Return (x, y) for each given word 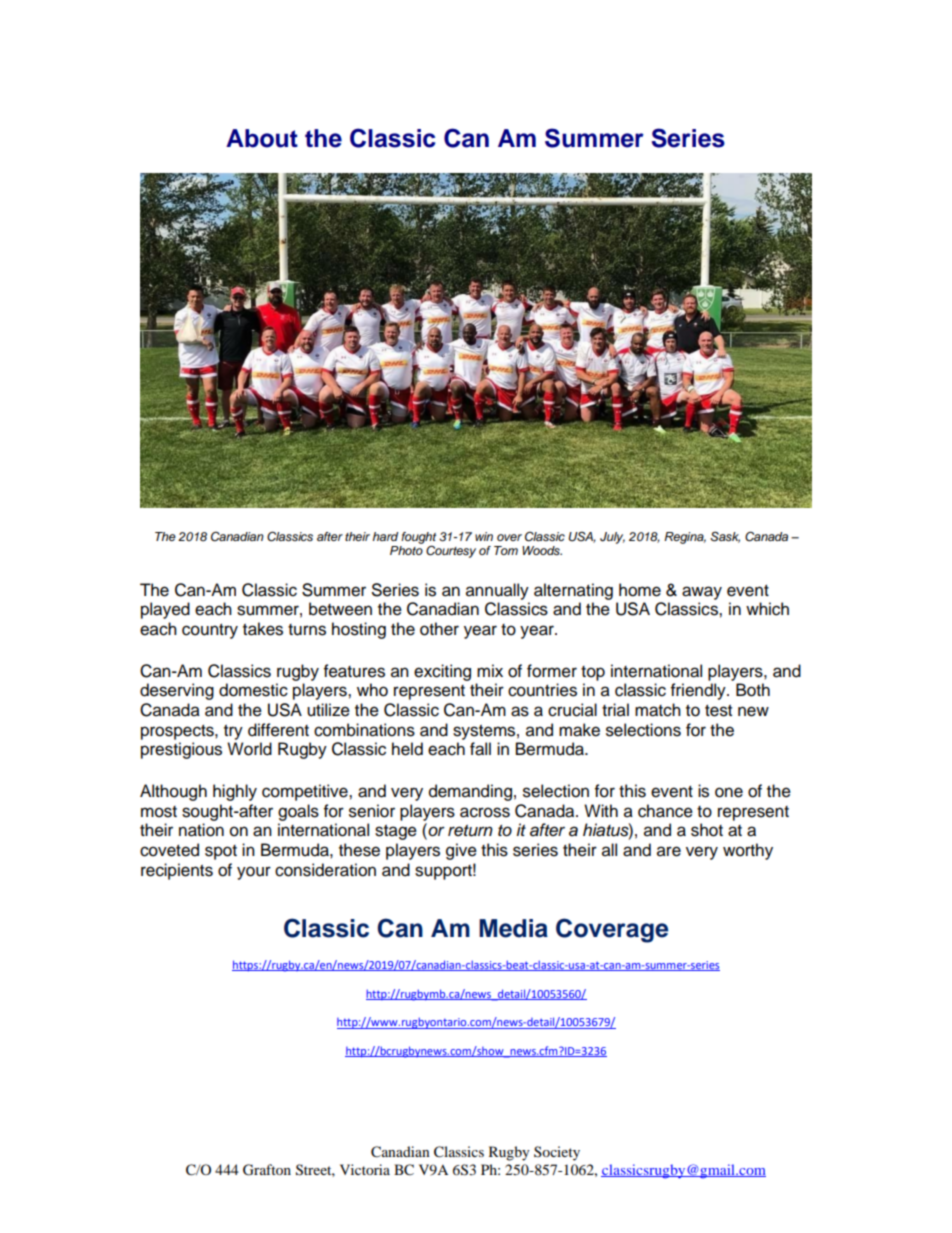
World (249, 749)
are (669, 851)
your (254, 873)
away (702, 593)
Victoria (365, 1169)
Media (513, 928)
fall (480, 749)
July (612, 538)
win (484, 536)
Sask (725, 537)
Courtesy (451, 551)
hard (385, 536)
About (262, 138)
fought (418, 539)
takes (263, 629)
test (718, 711)
